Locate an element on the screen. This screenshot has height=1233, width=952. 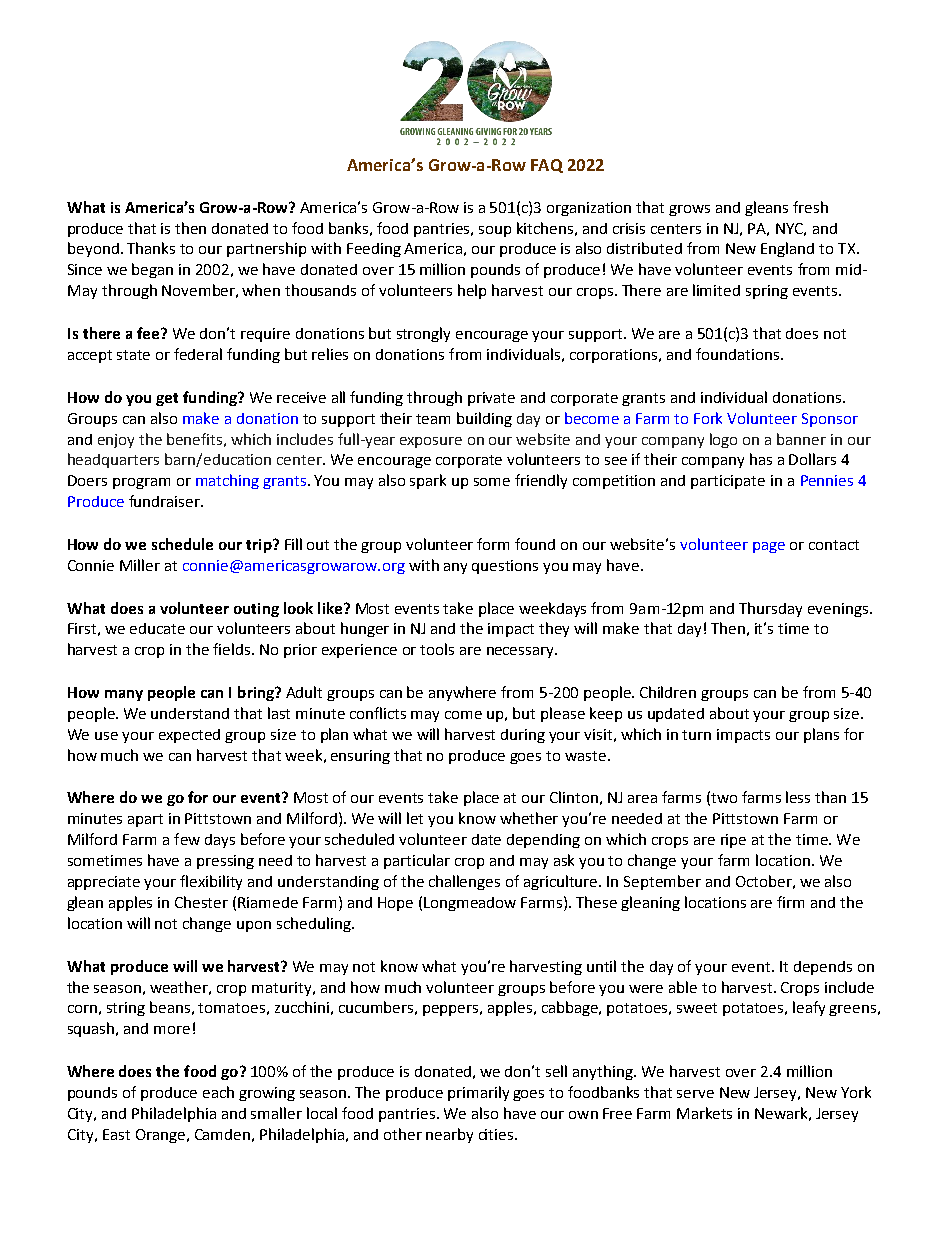
beyond is located at coordinates (93, 249).
